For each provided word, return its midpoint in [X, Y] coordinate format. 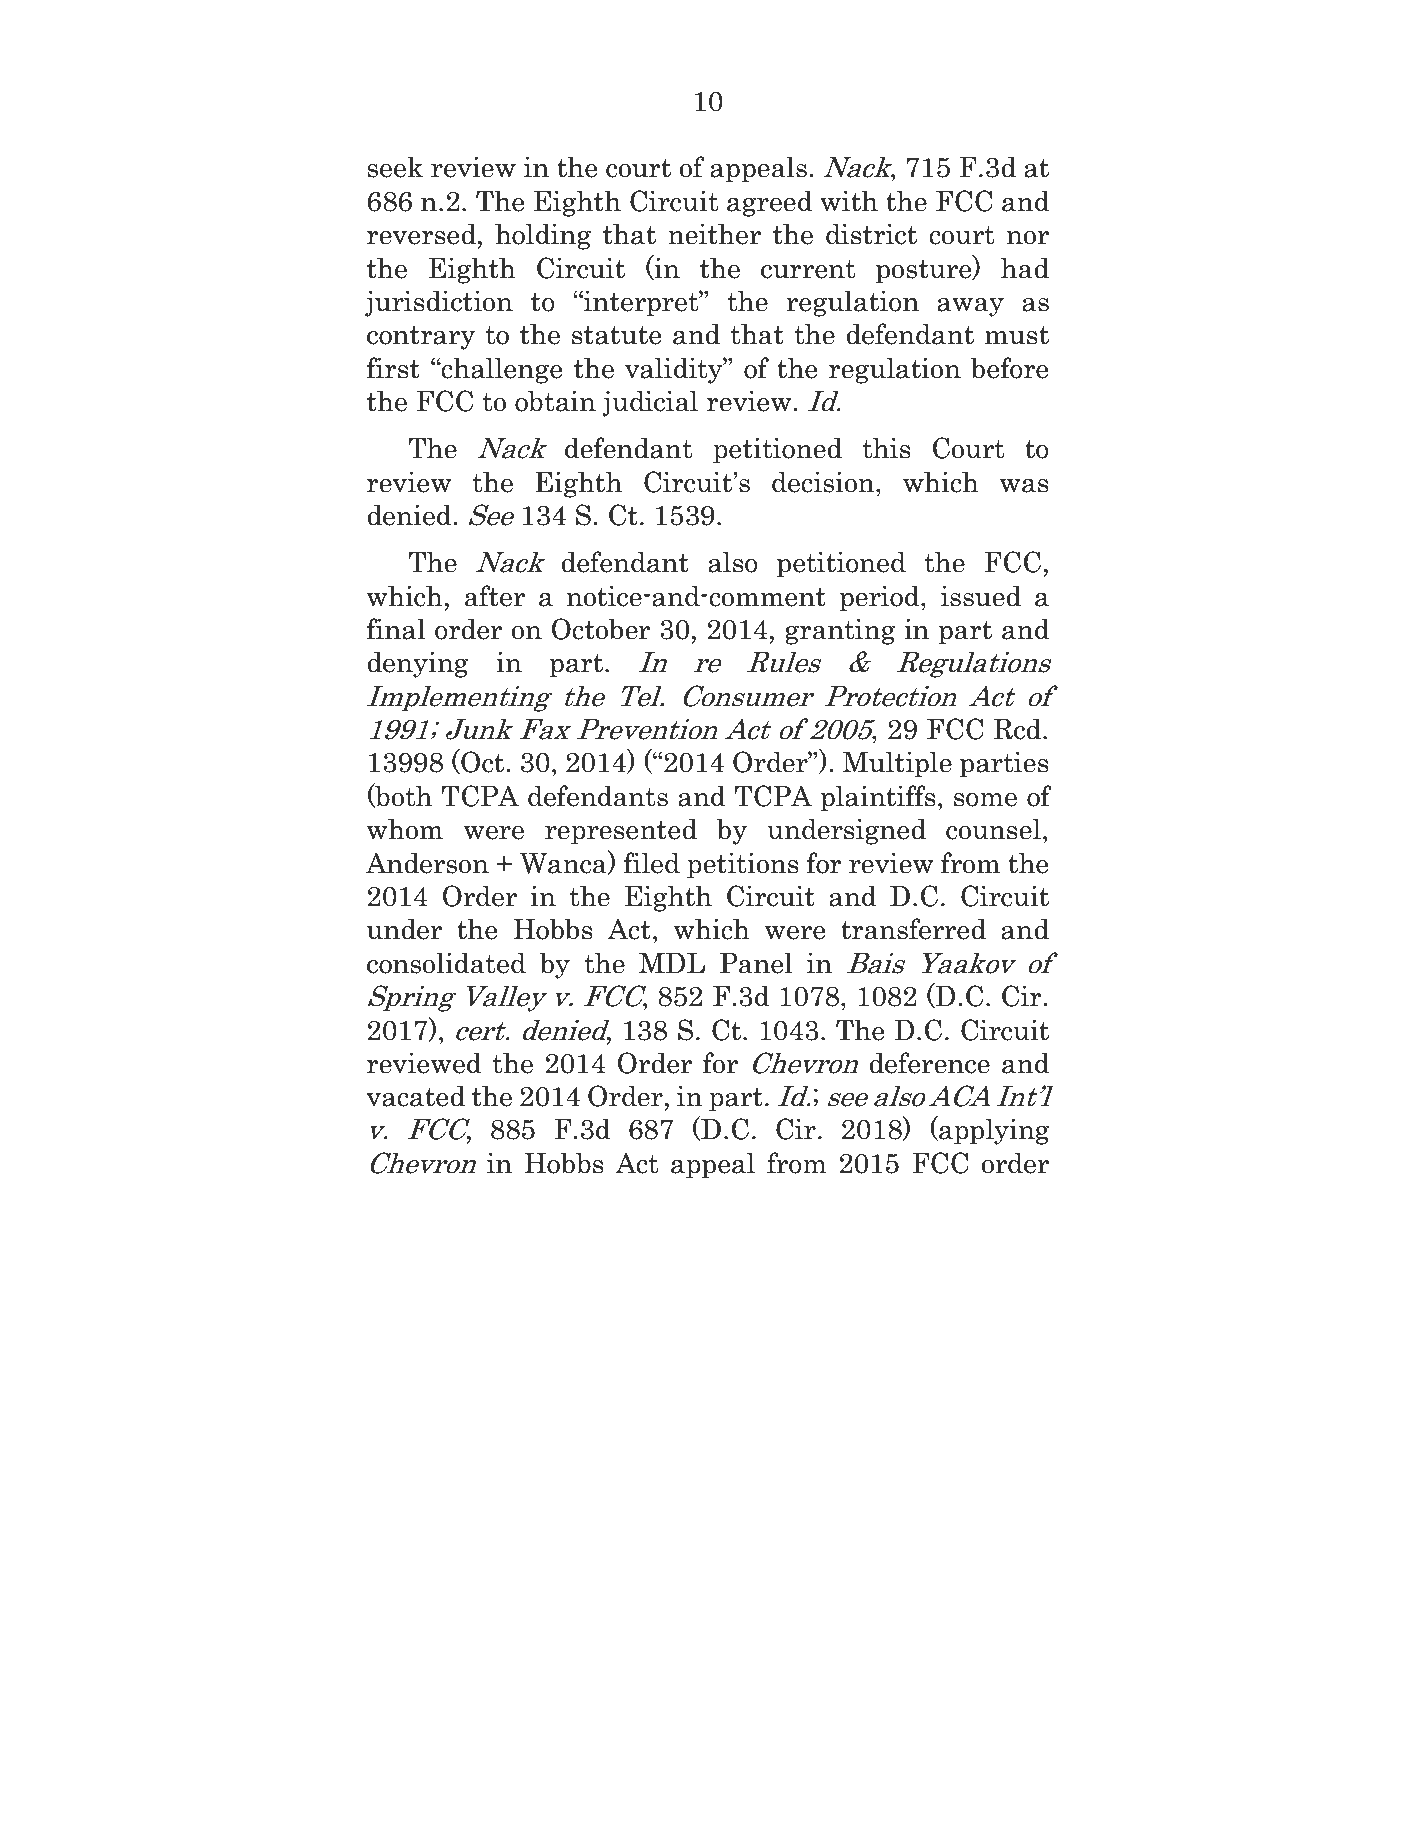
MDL [672, 963]
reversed [422, 234]
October [600, 629]
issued [981, 596]
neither [714, 234]
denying [418, 664]
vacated [415, 1096]
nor [1028, 238]
